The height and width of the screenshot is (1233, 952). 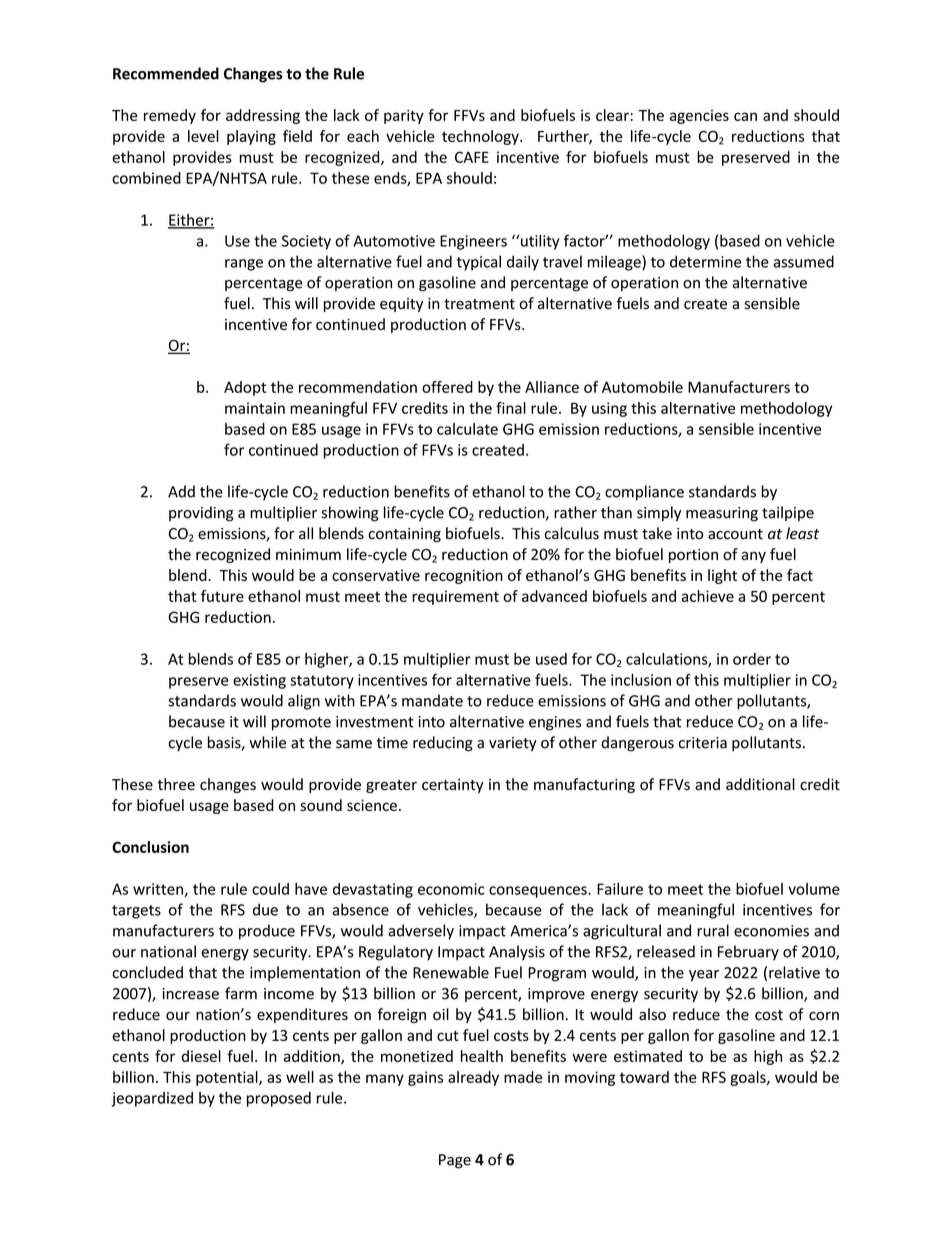 What do you see at coordinates (270, 889) in the screenshot?
I see `could` at bounding box center [270, 889].
